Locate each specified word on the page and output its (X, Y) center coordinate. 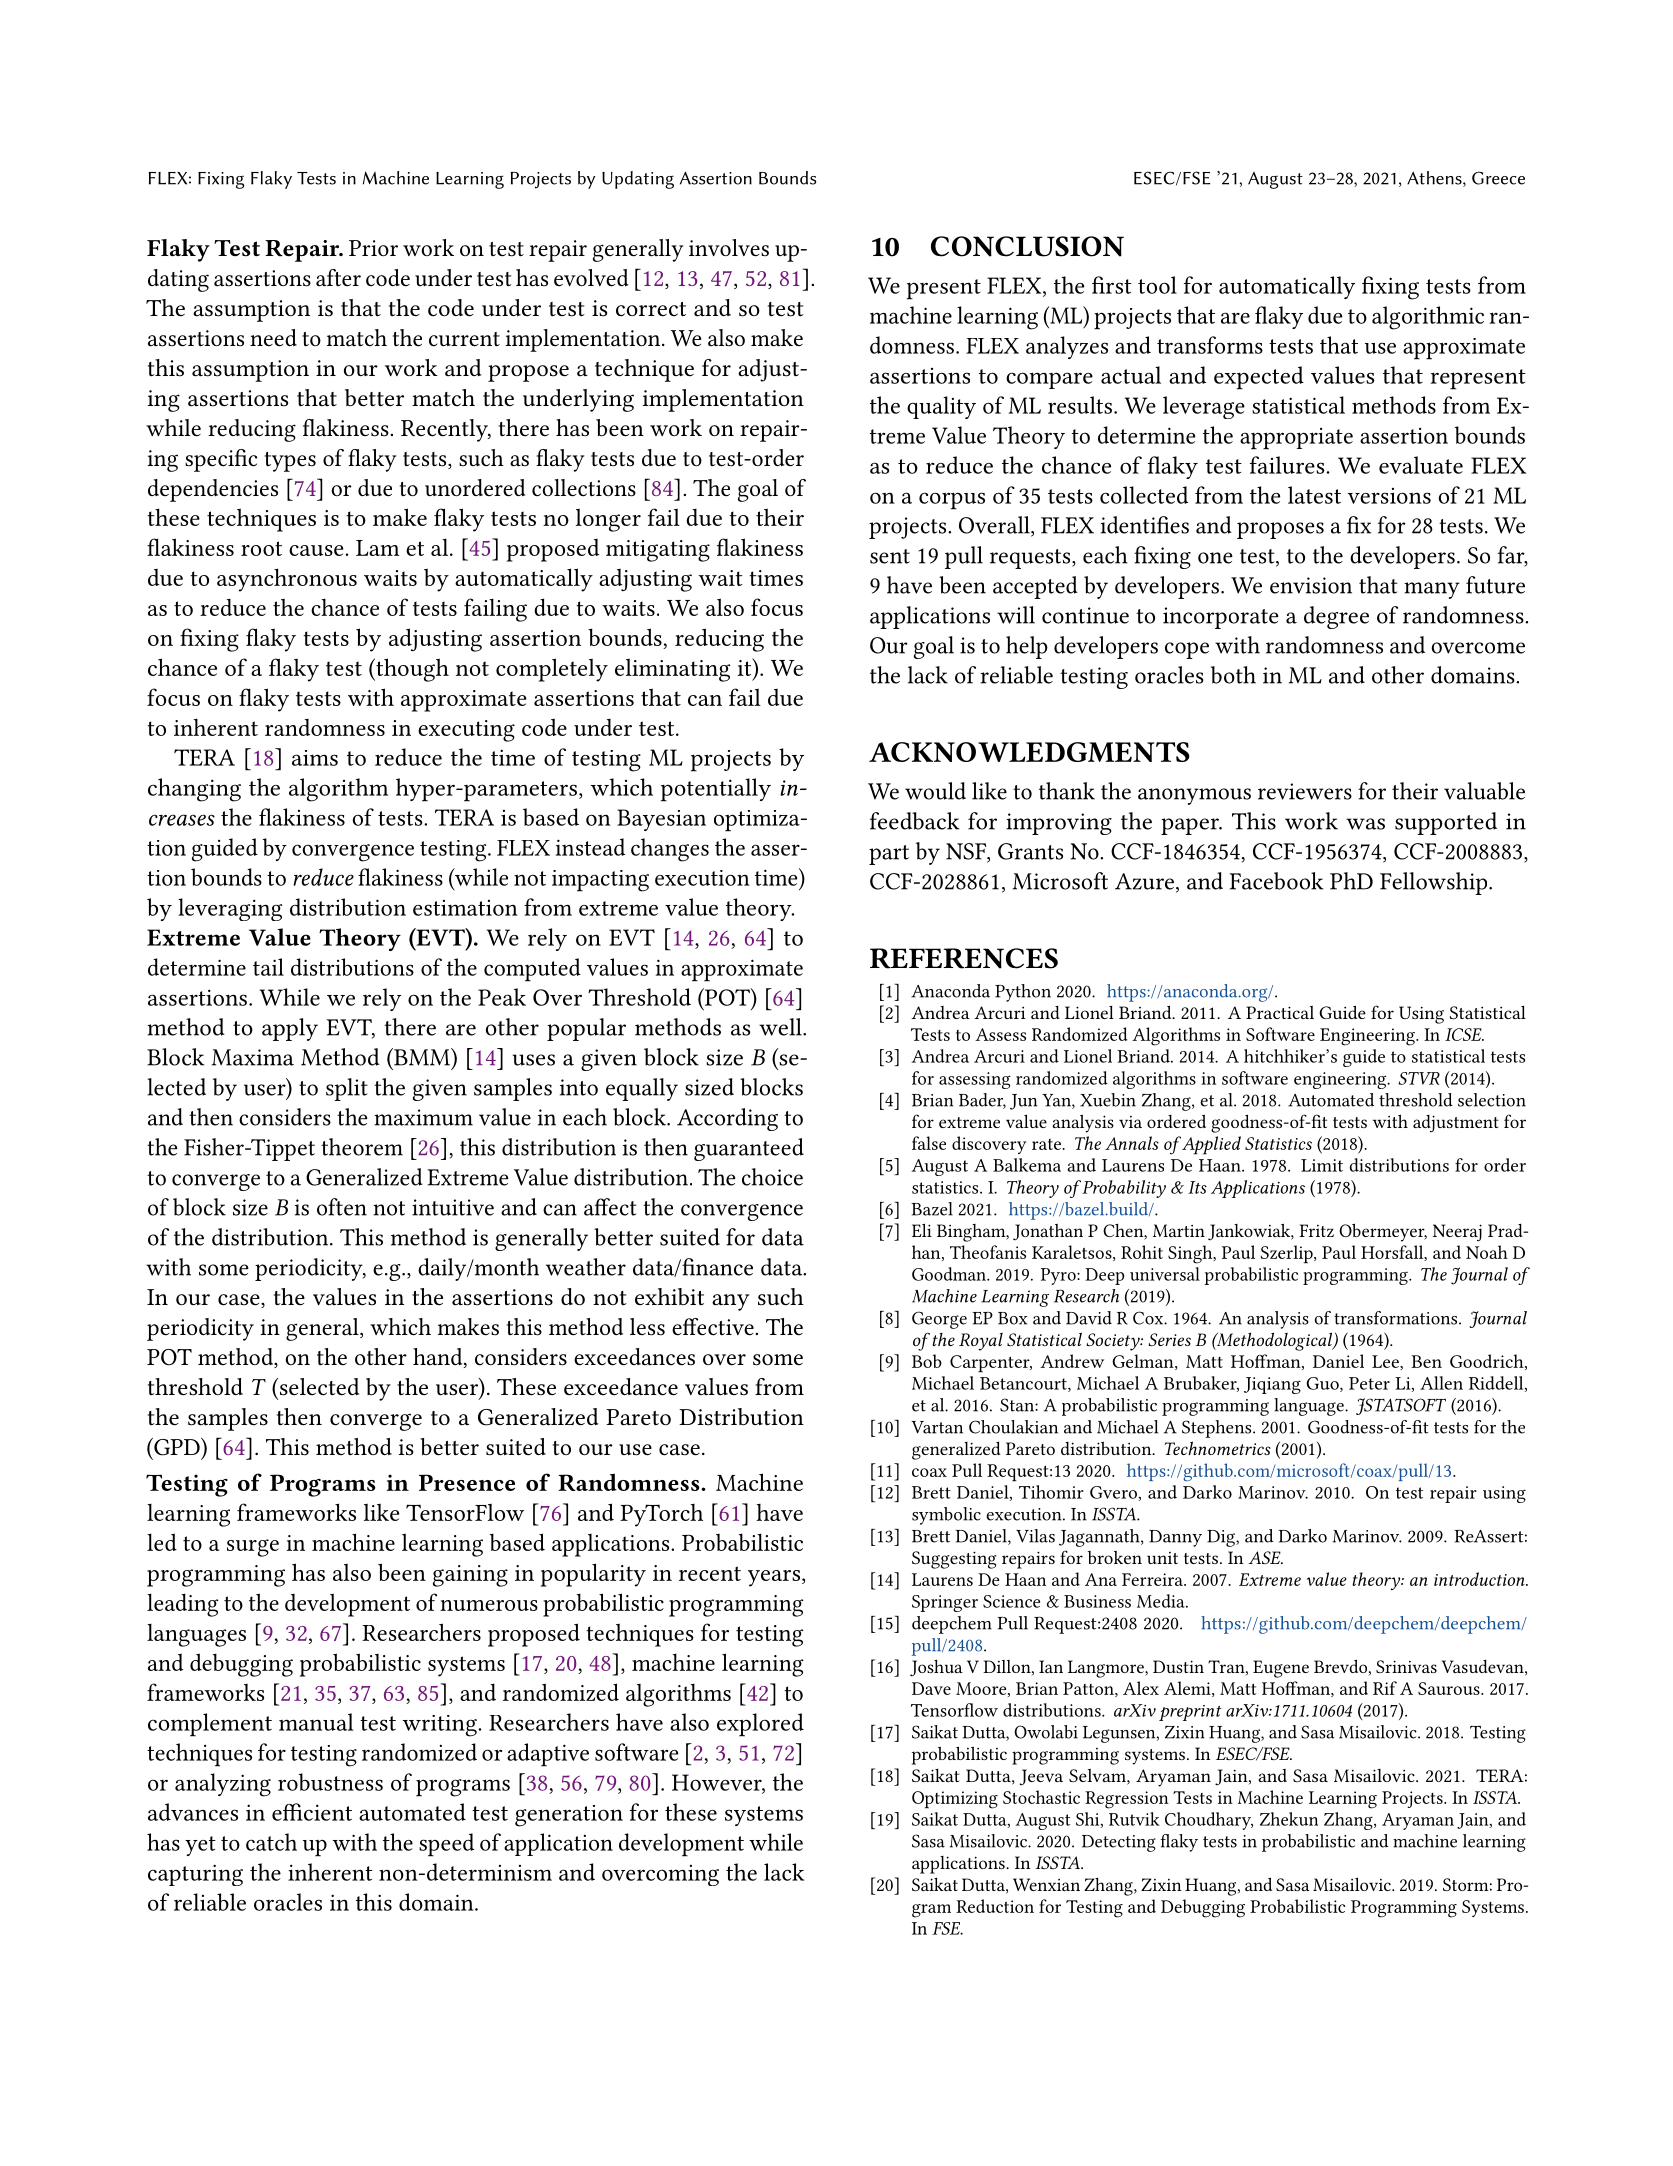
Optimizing (955, 1800)
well (781, 1027)
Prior (373, 248)
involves (729, 248)
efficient (312, 1812)
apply (290, 1029)
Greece (1498, 178)
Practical (1280, 1012)
